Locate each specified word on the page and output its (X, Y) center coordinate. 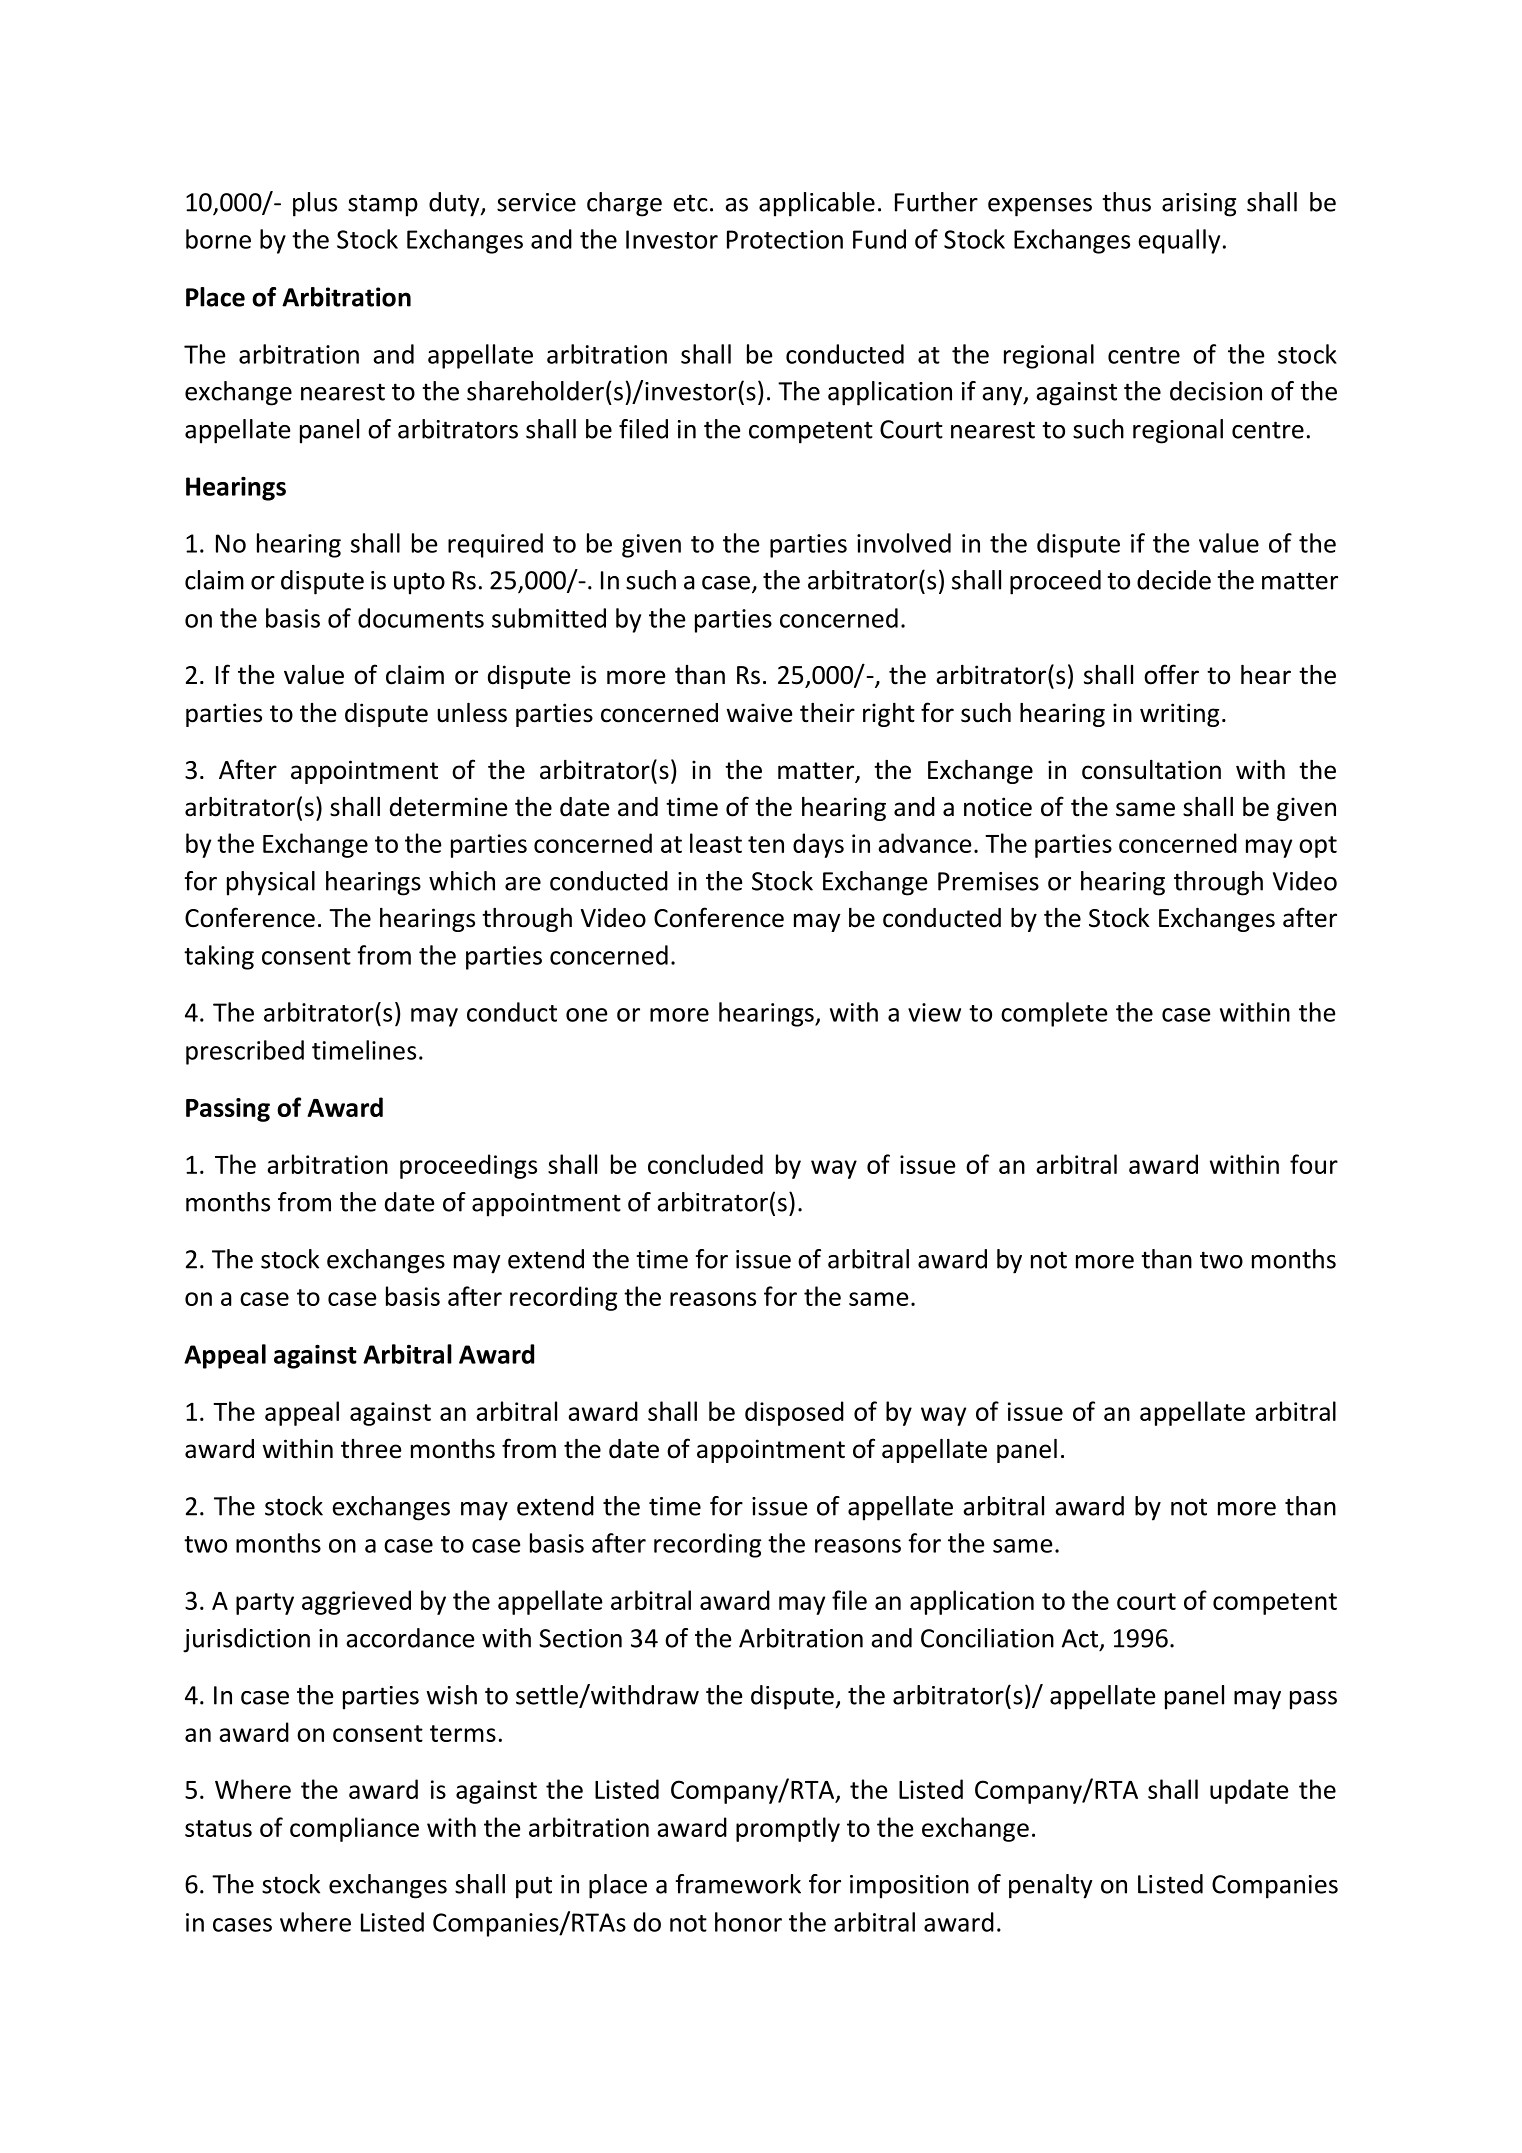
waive (759, 713)
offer (1171, 674)
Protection (785, 239)
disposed (794, 1413)
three (371, 1449)
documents (421, 618)
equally (1179, 241)
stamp (383, 205)
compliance (354, 1829)
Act (1080, 1638)
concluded (705, 1164)
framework (738, 1884)
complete (1054, 1014)
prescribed (245, 1052)
